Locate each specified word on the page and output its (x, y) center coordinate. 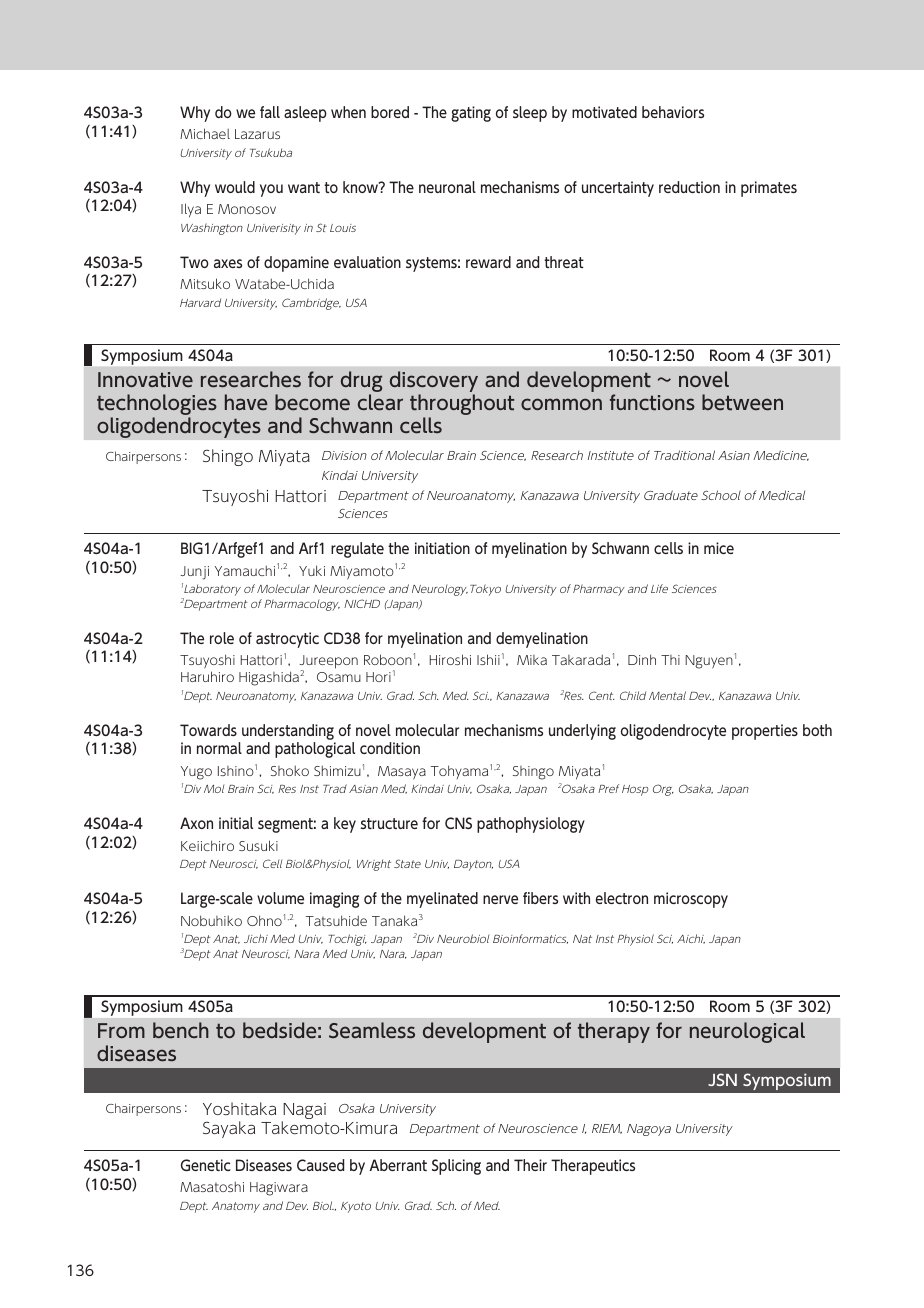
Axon (196, 823)
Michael (205, 133)
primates (769, 189)
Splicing (456, 1167)
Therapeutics (593, 1167)
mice (719, 548)
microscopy (691, 900)
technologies (157, 406)
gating (471, 114)
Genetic (206, 1165)
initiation (442, 548)
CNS (458, 823)
